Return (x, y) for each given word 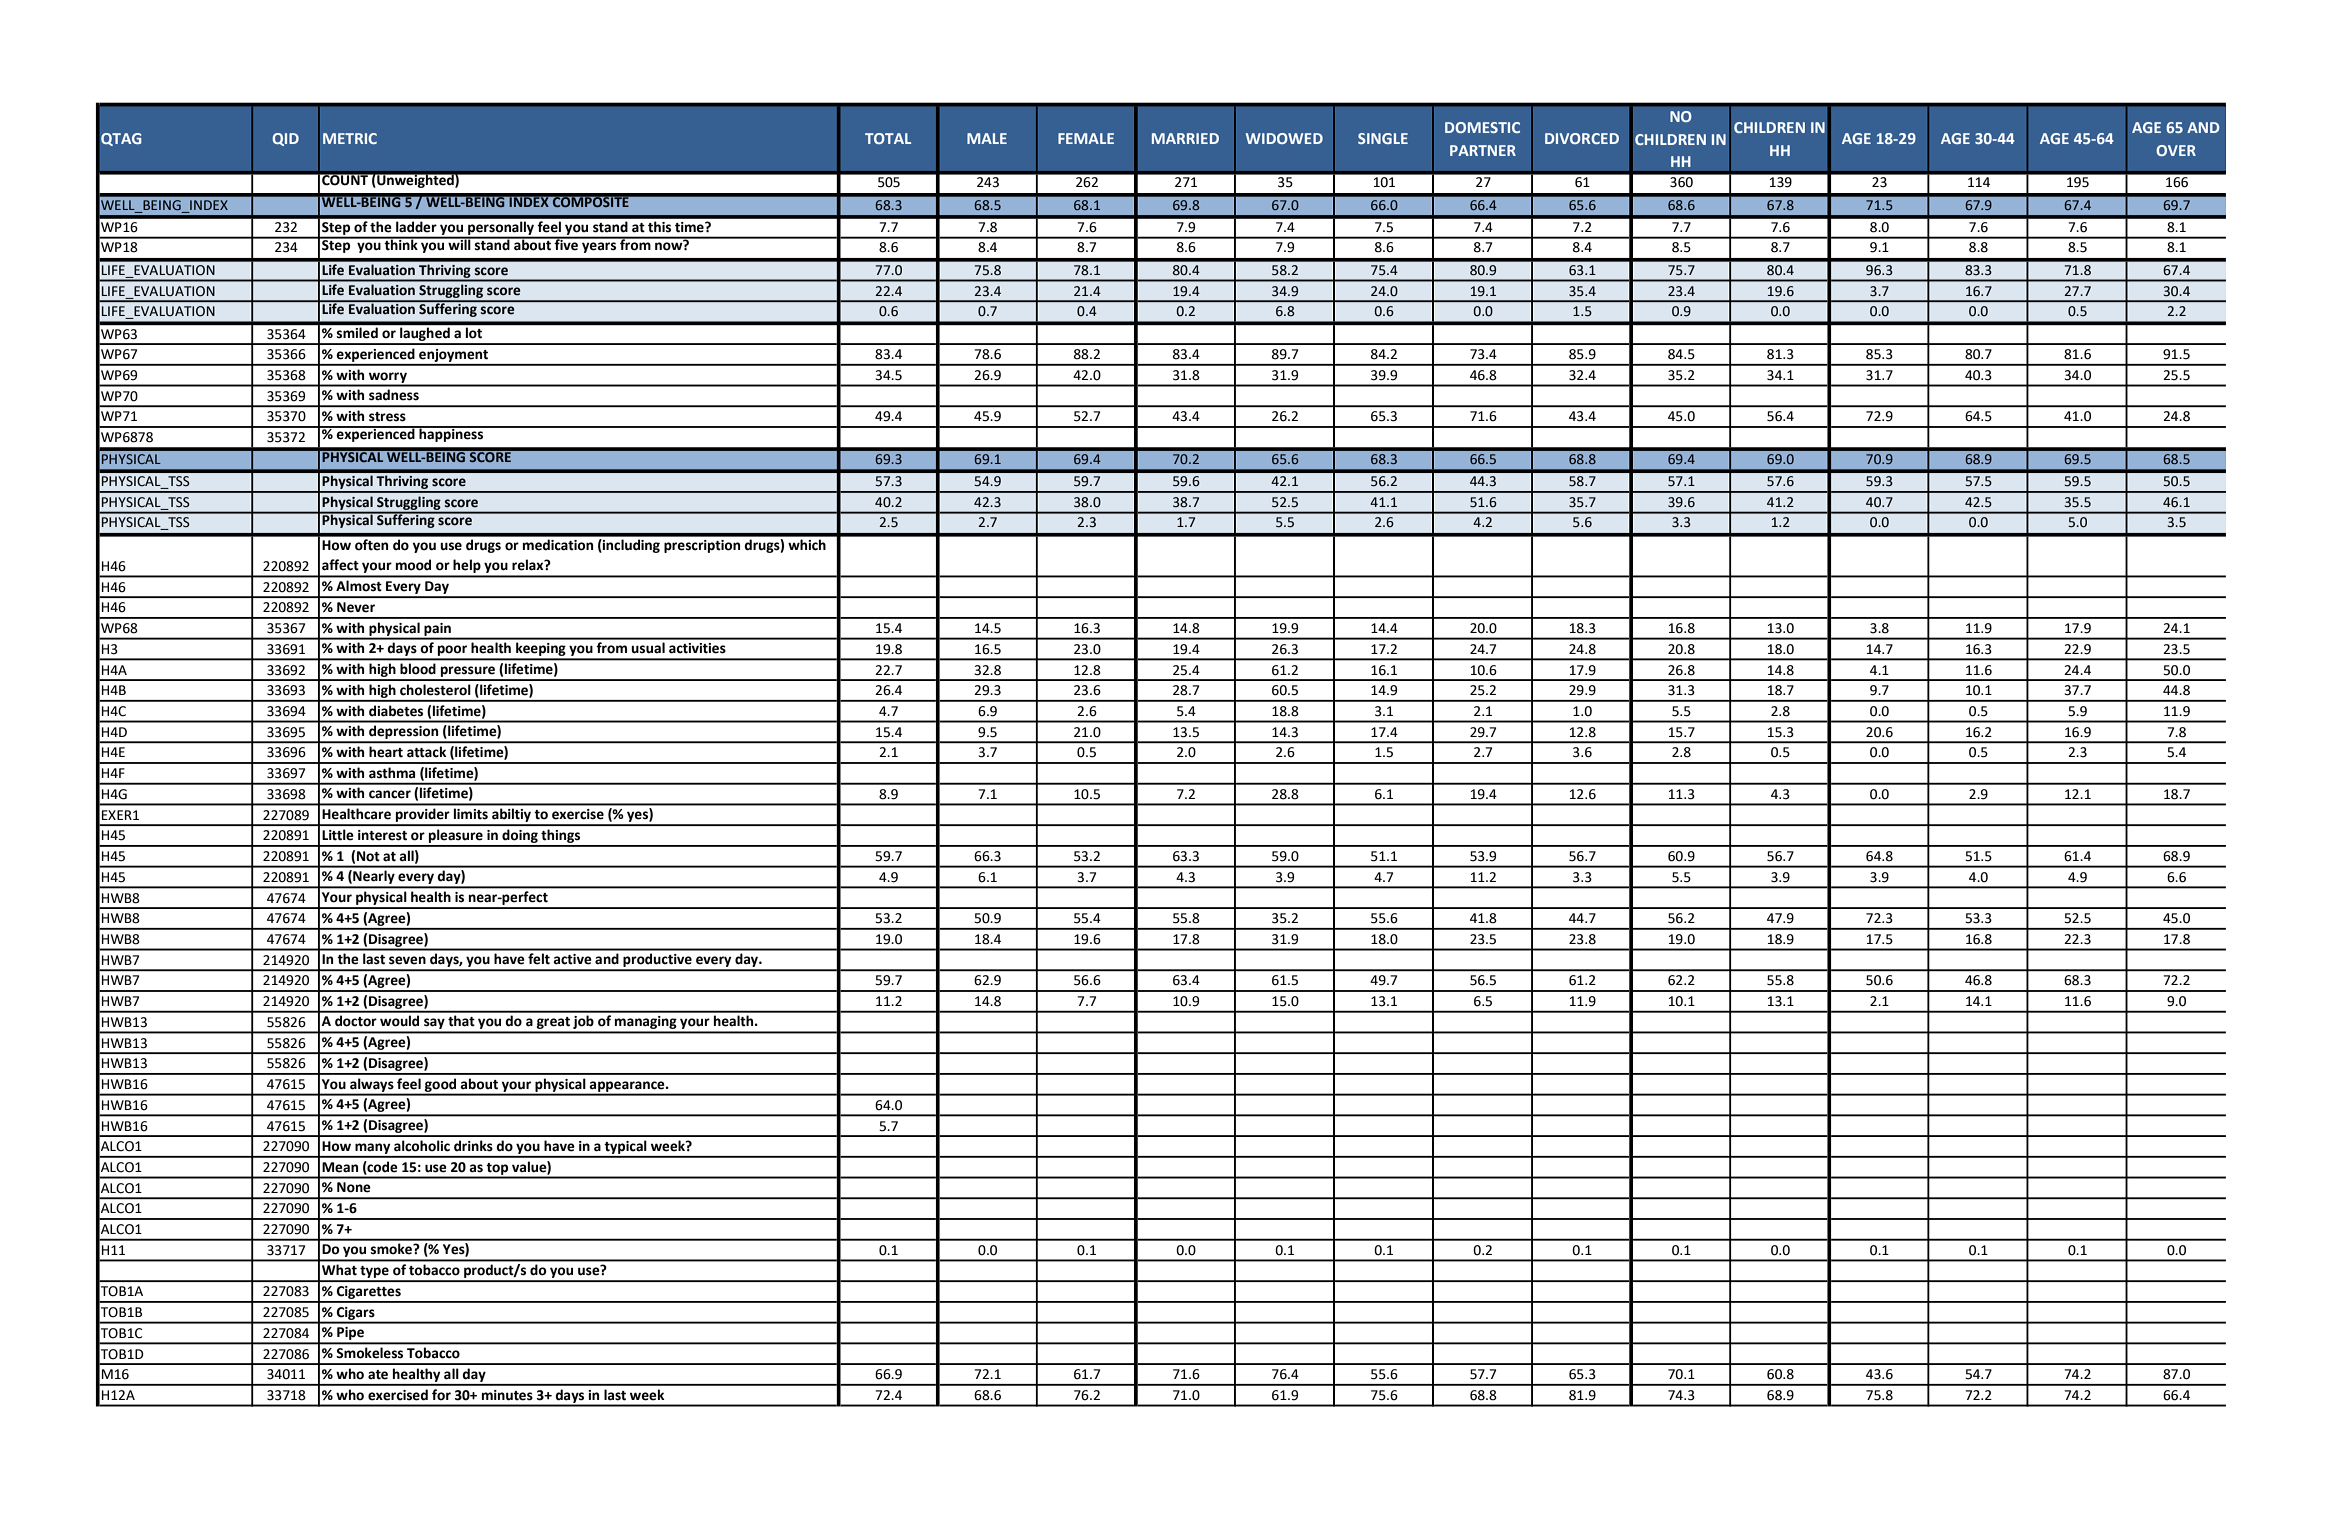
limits (471, 814)
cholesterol (435, 690)
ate (378, 1375)
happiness (451, 434)
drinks (473, 1146)
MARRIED (1185, 138)
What (339, 1270)
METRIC (350, 138)
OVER (2176, 150)
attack (426, 751)
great (553, 1024)
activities (697, 648)
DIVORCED (1582, 138)
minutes (507, 1395)
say (434, 1025)
